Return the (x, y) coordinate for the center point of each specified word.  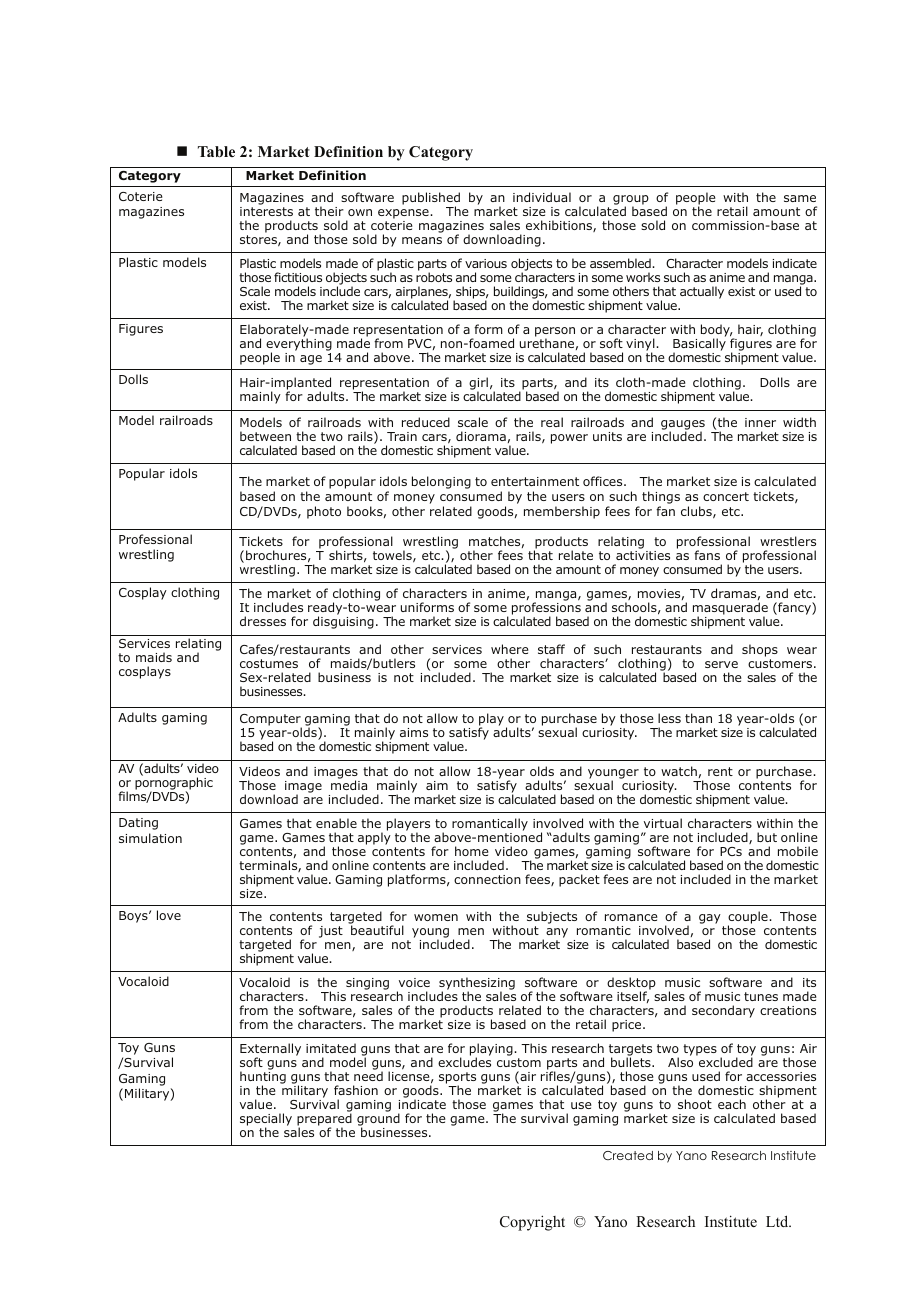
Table (216, 151)
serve (721, 664)
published (431, 199)
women (436, 917)
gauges (683, 426)
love (169, 915)
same (800, 198)
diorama (481, 436)
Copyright (532, 1223)
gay (710, 919)
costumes (269, 663)
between (265, 436)
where (510, 649)
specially (266, 1120)
